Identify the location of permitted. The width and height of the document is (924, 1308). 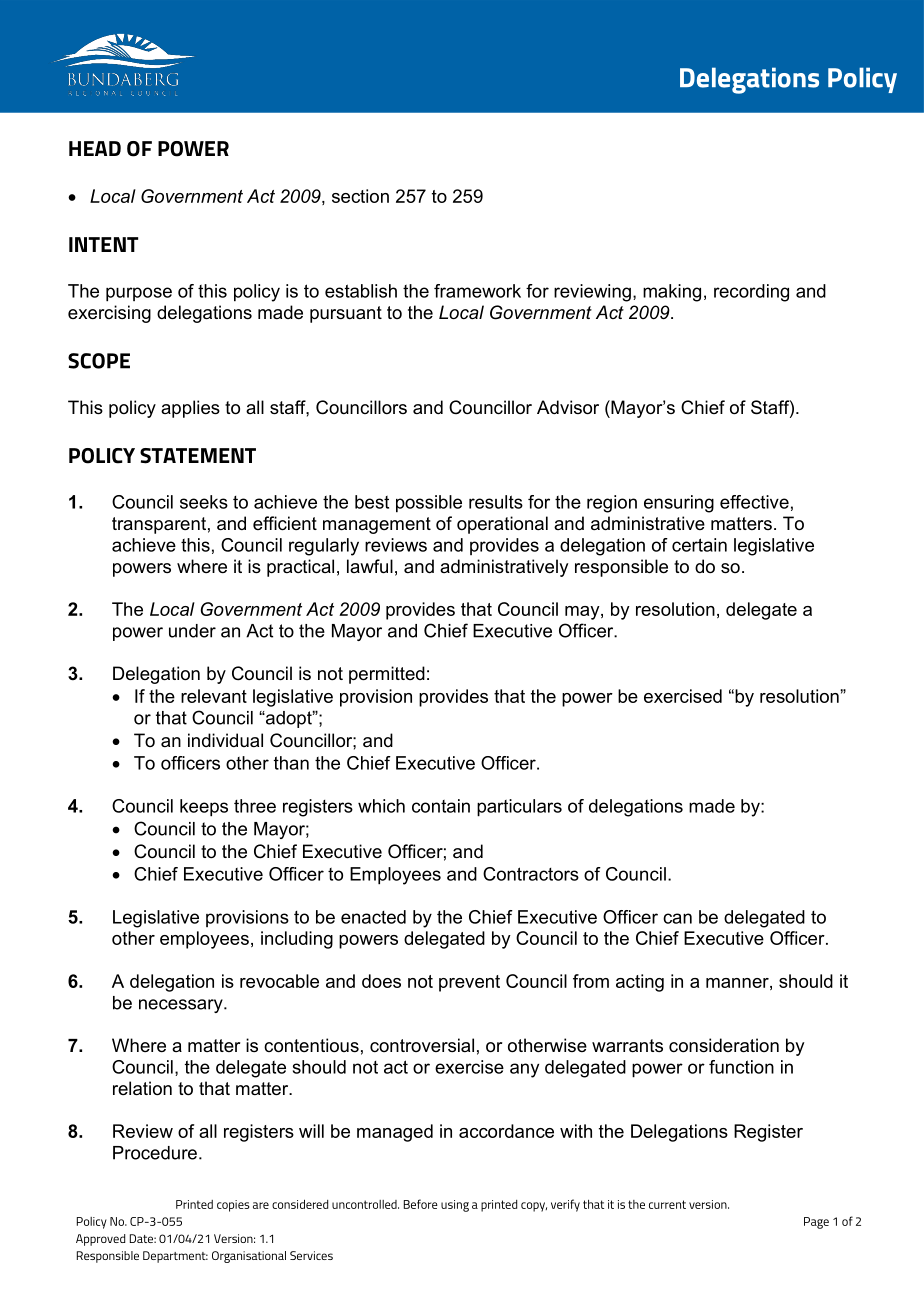
(387, 675).
